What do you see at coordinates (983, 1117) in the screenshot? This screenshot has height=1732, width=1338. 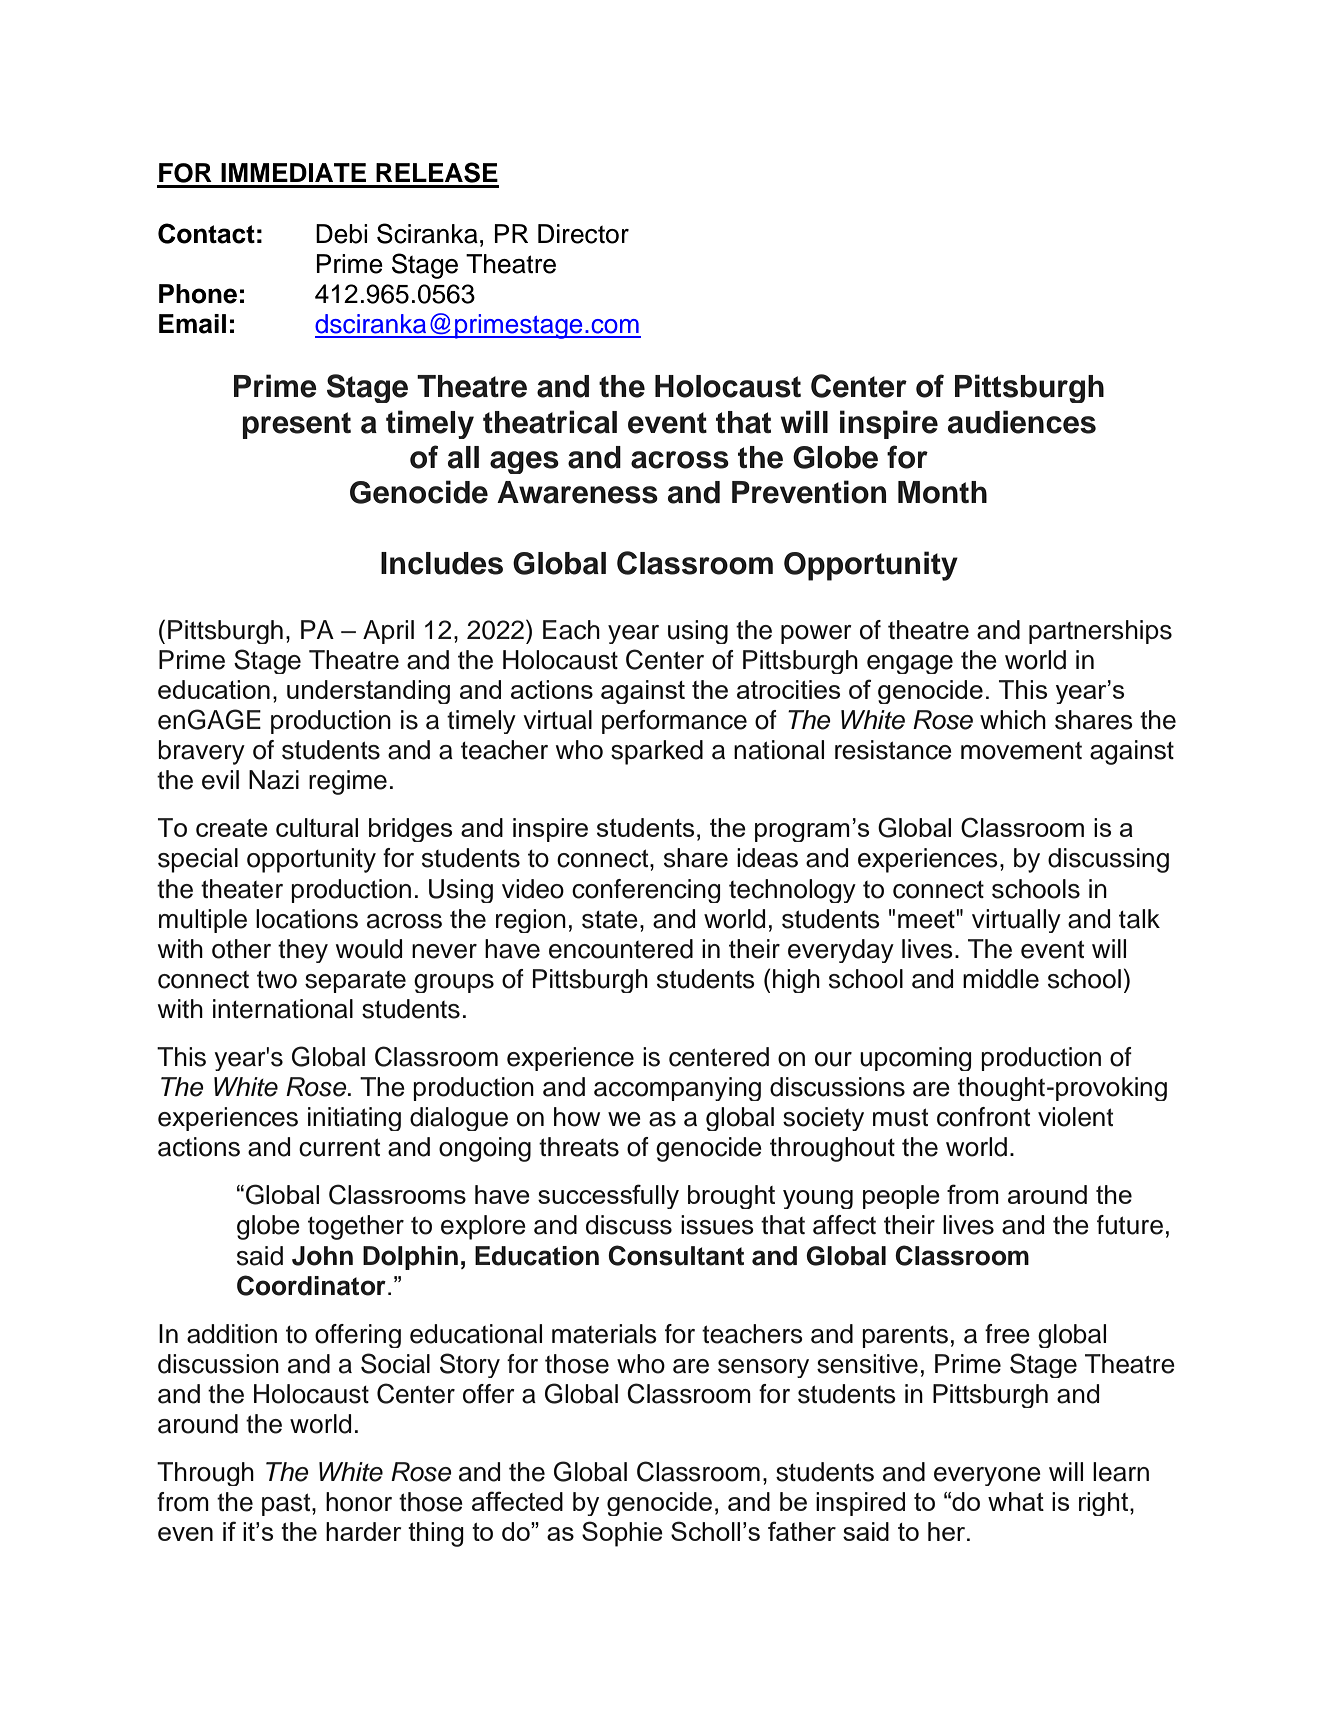 I see `confront` at bounding box center [983, 1117].
